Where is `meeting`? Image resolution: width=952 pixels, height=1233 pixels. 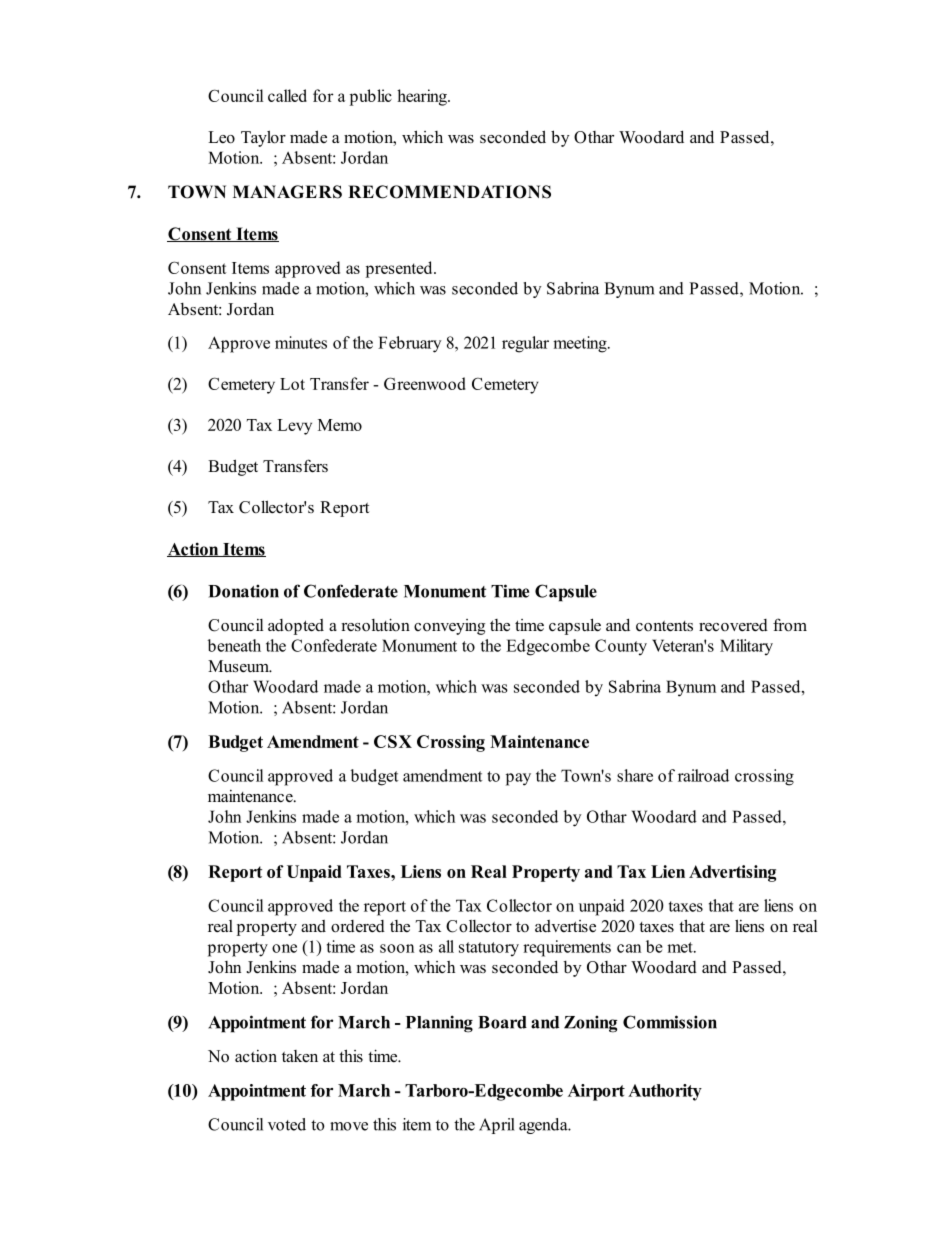 meeting is located at coordinates (581, 344).
